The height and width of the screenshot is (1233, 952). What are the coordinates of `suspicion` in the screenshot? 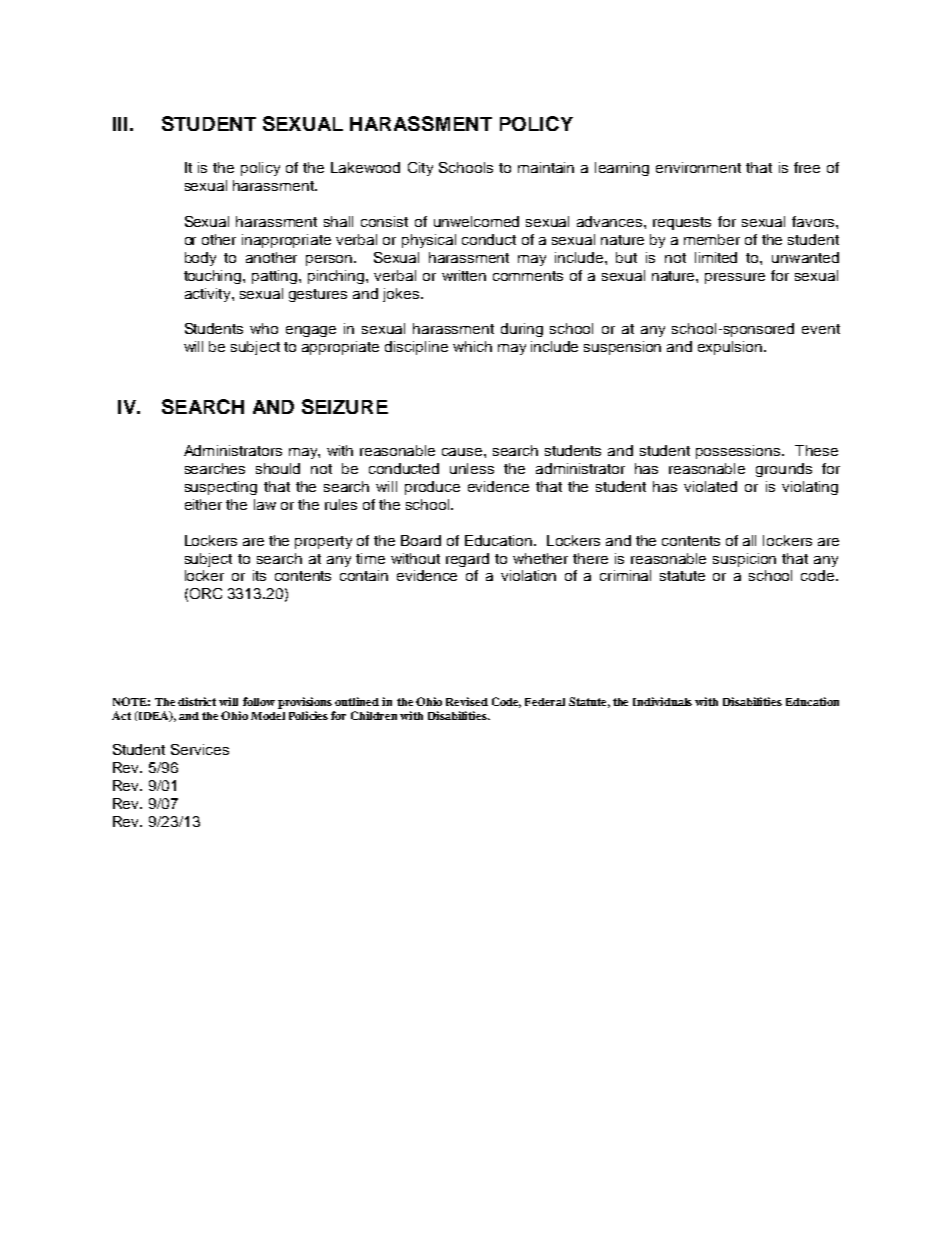 It's located at (744, 560).
